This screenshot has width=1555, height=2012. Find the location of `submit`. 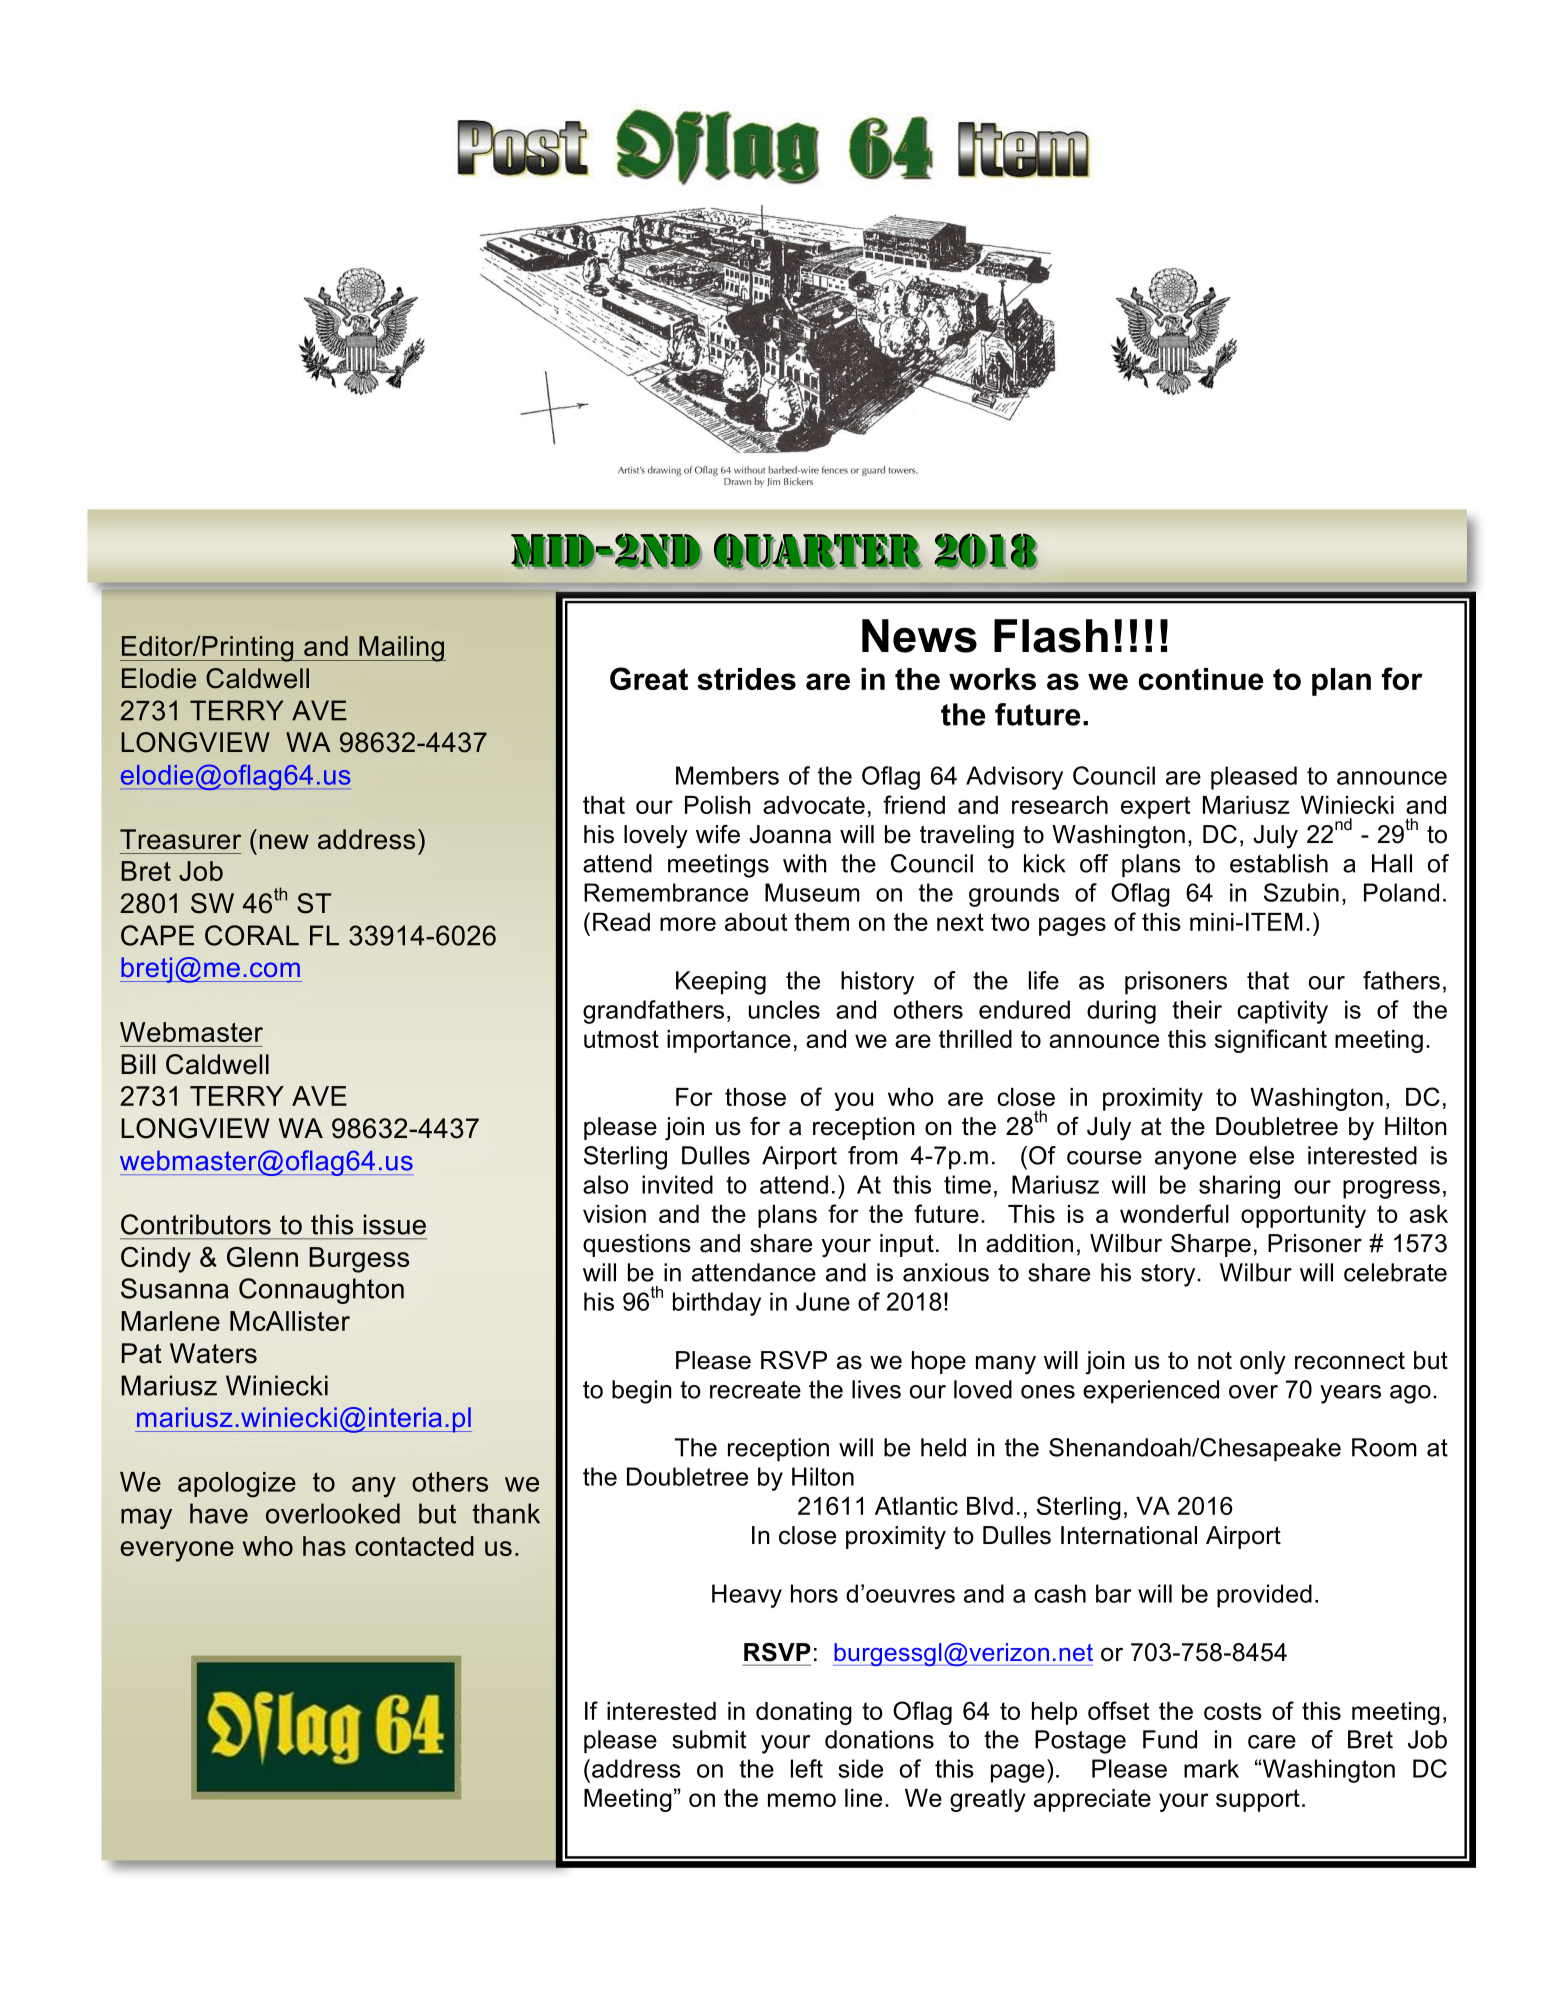

submit is located at coordinates (709, 1739).
